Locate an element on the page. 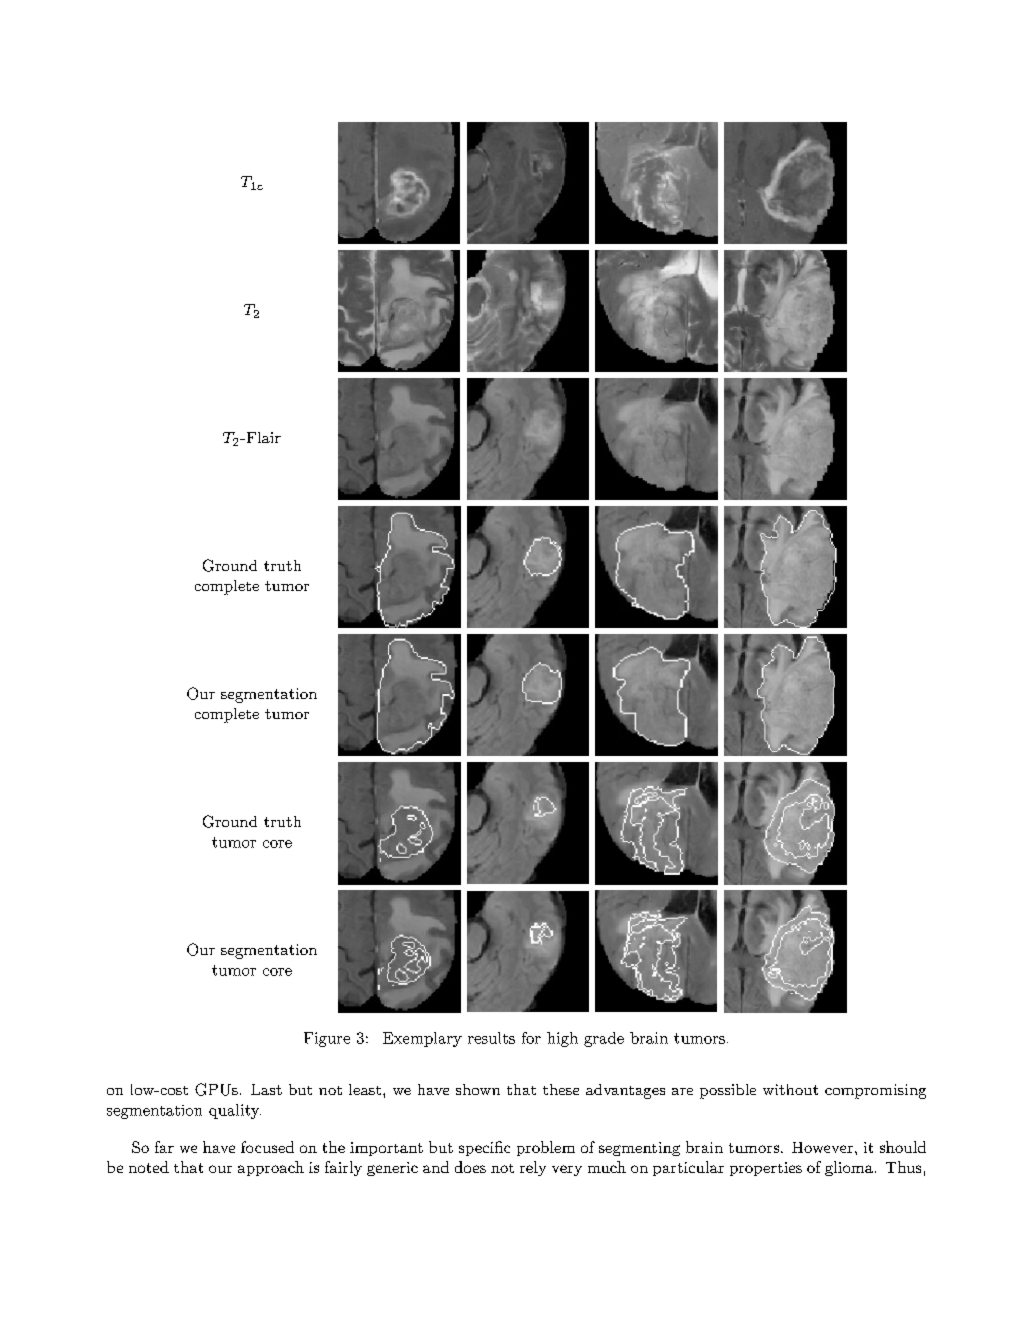  problem is located at coordinates (546, 1148).
